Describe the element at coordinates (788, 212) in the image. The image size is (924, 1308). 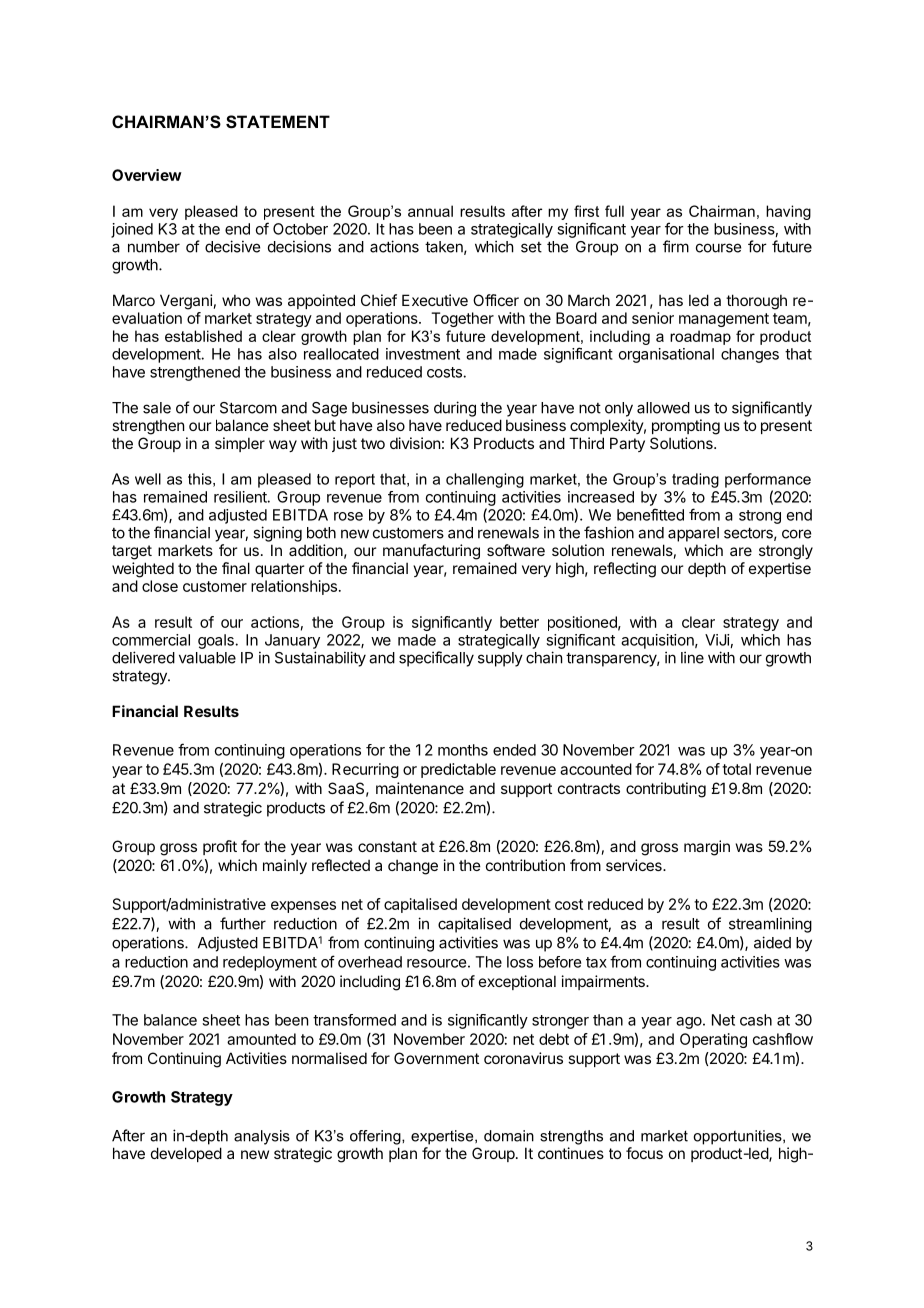
I see `having` at that location.
